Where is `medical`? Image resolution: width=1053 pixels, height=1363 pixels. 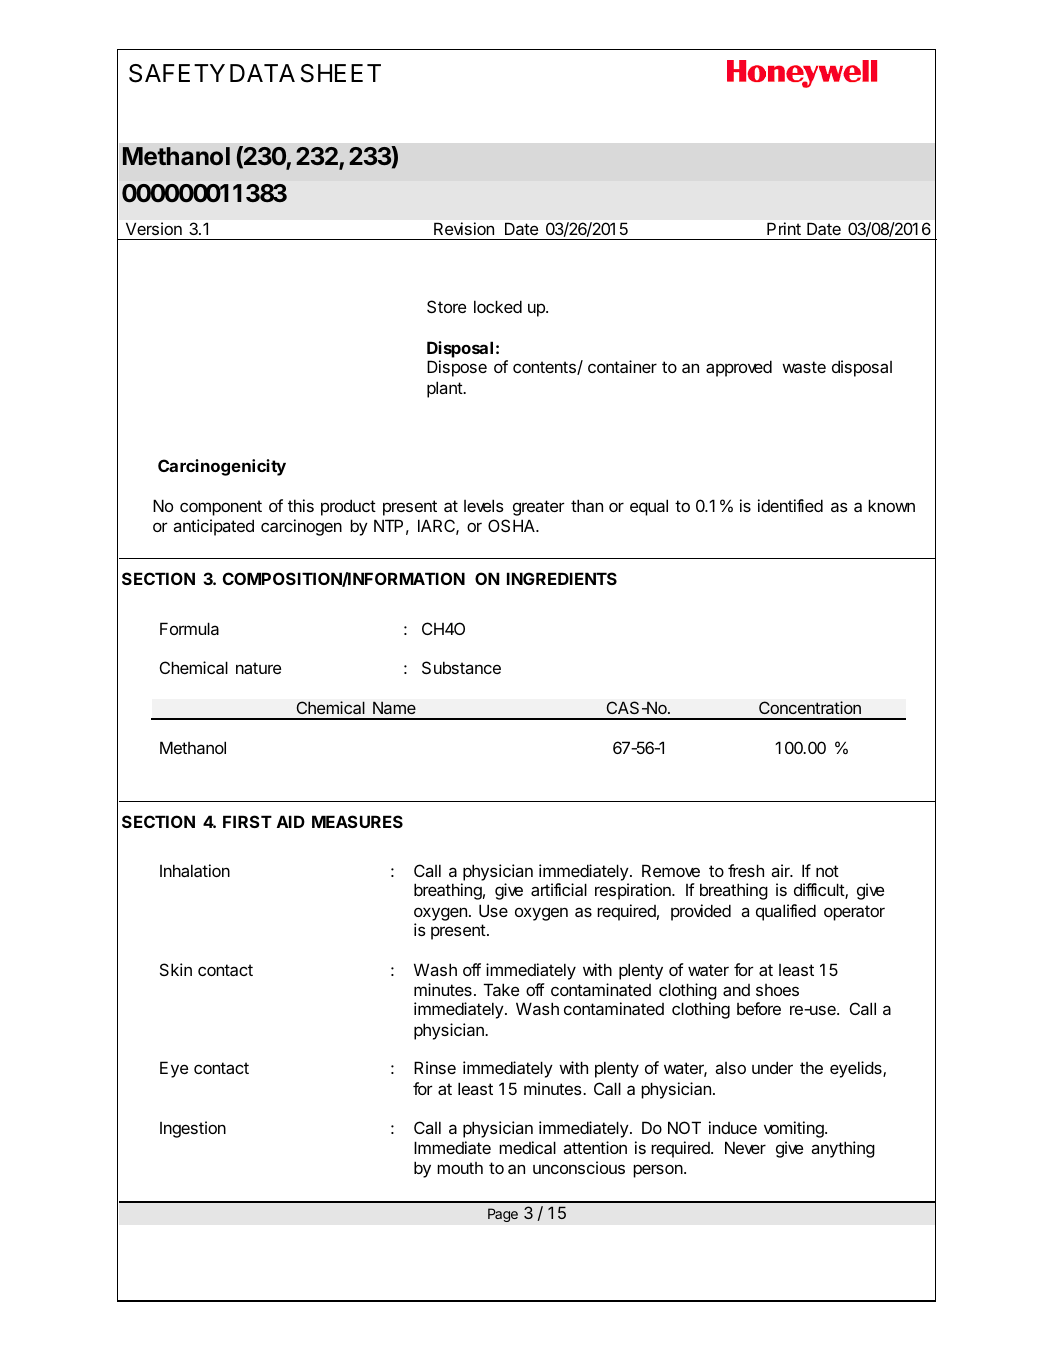
medical is located at coordinates (527, 1147).
